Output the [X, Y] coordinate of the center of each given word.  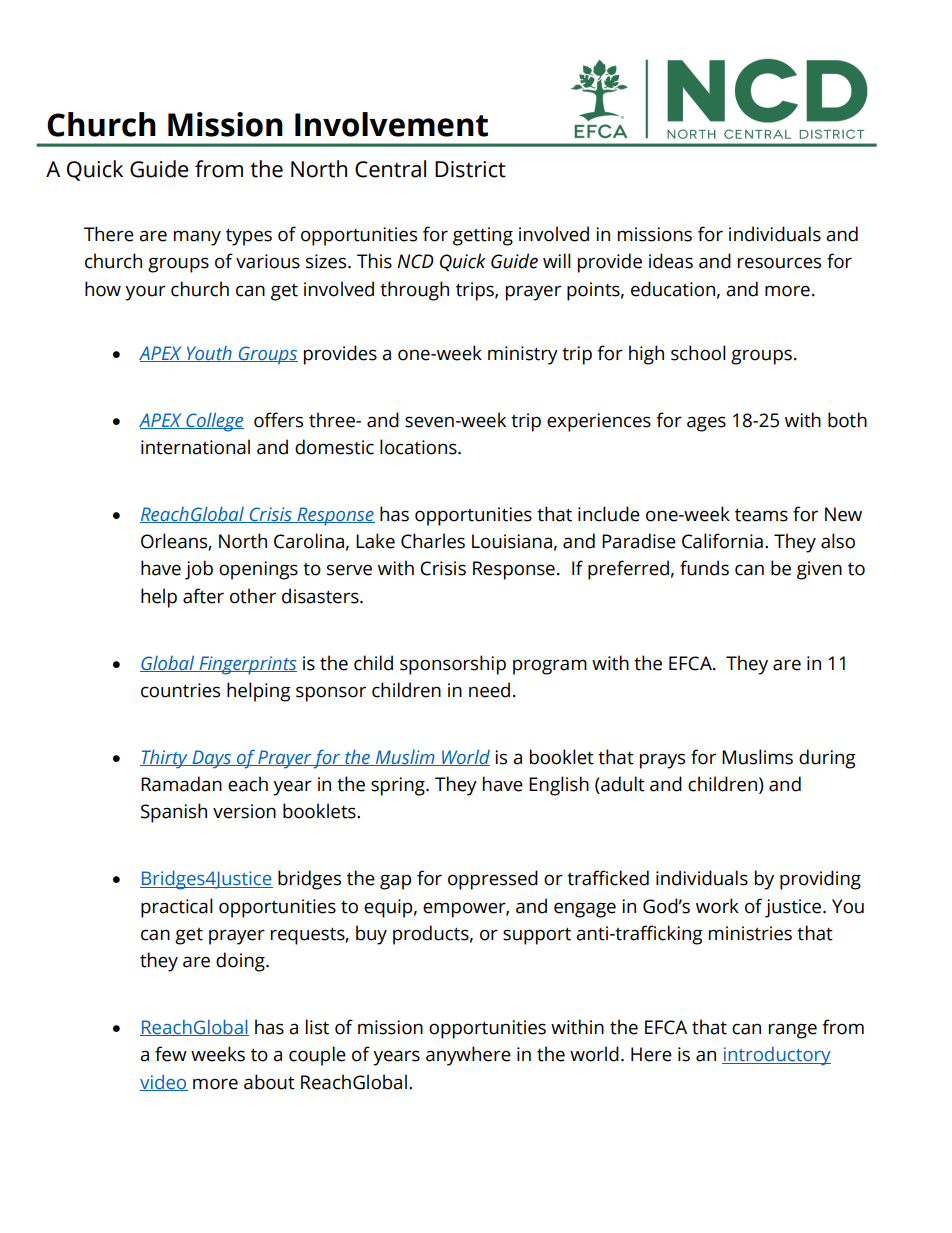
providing [820, 880]
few [171, 1054]
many [197, 238]
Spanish [174, 813]
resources [779, 263]
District [470, 169]
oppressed [493, 880]
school [698, 353]
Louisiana [512, 541]
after [203, 596]
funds [704, 568]
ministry [523, 355]
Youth [209, 354]
